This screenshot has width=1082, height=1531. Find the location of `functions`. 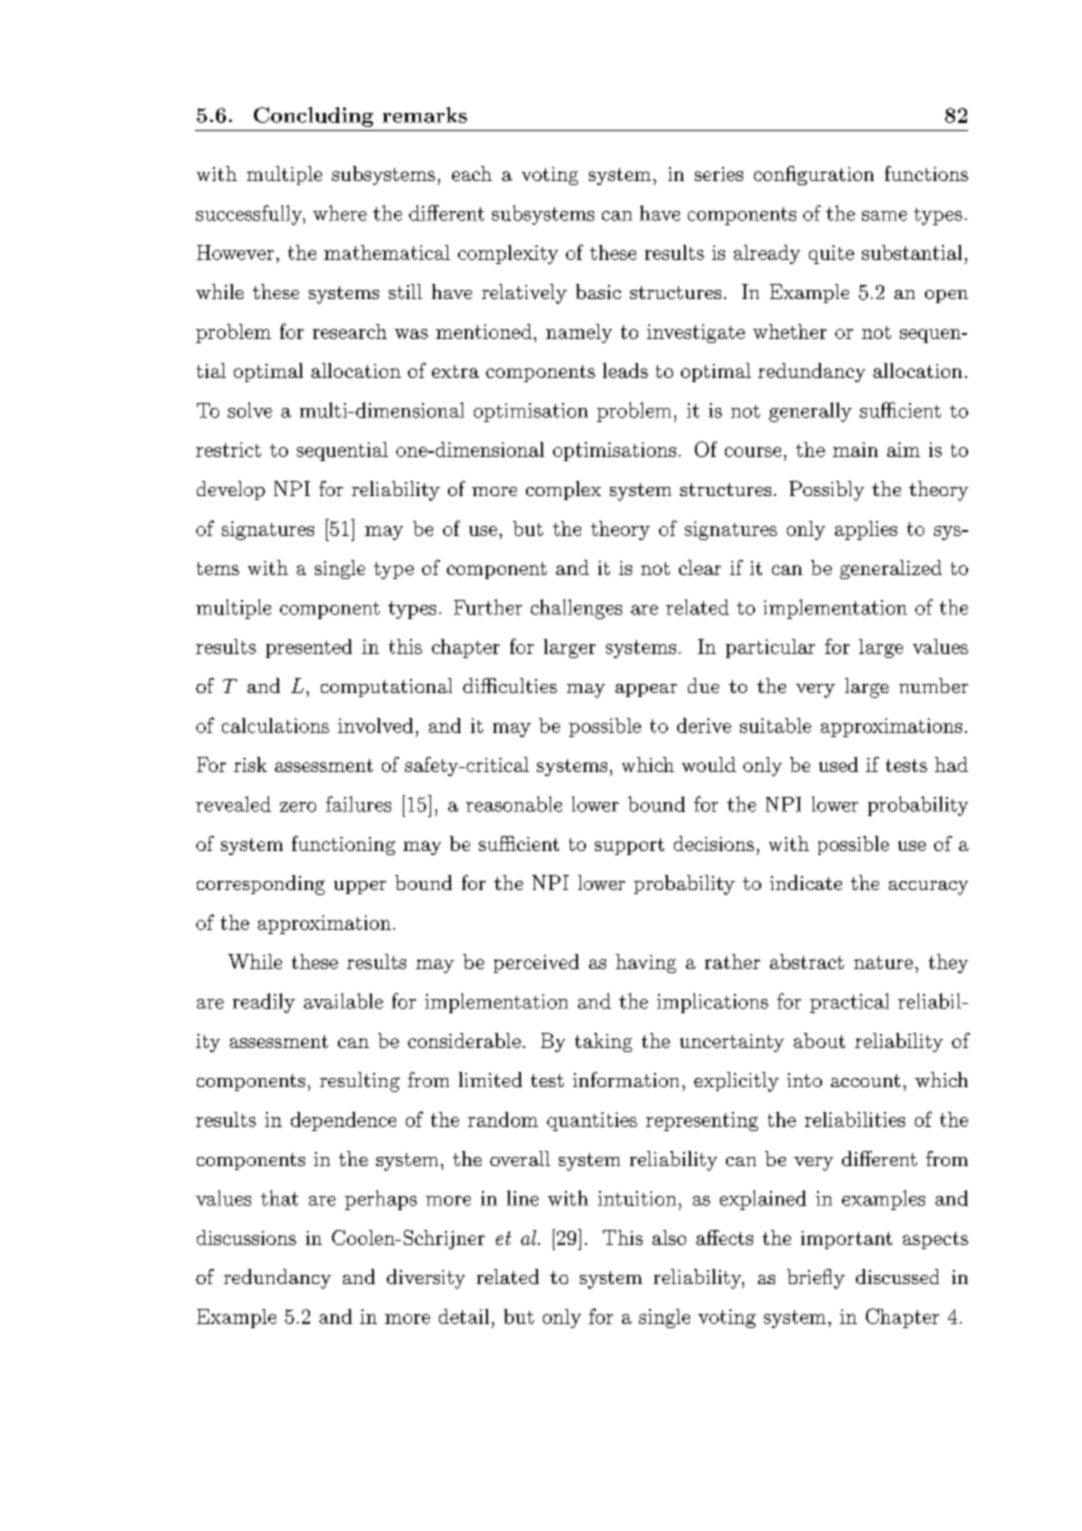

functions is located at coordinates (926, 173).
